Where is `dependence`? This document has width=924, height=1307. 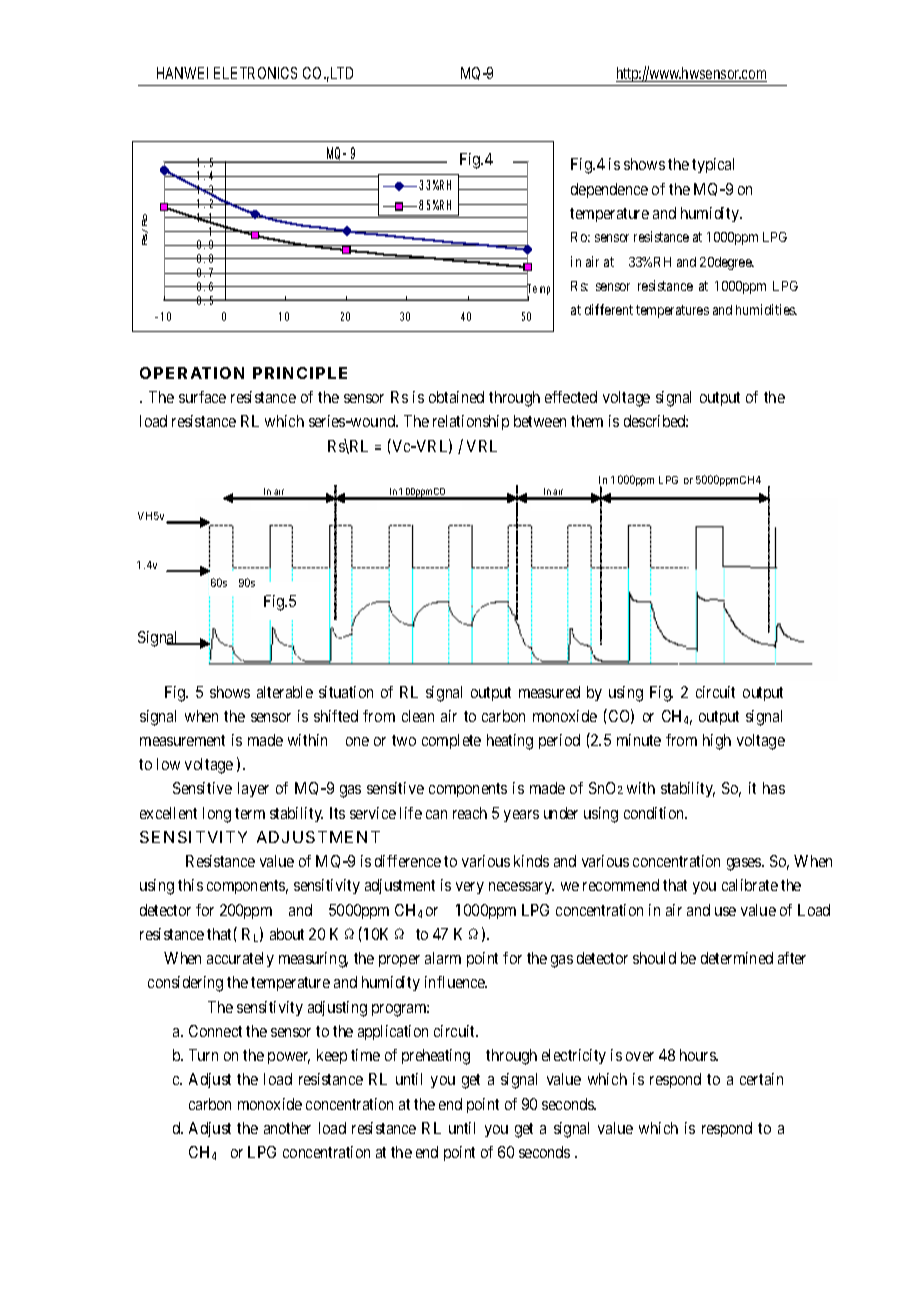
dependence is located at coordinates (609, 190).
